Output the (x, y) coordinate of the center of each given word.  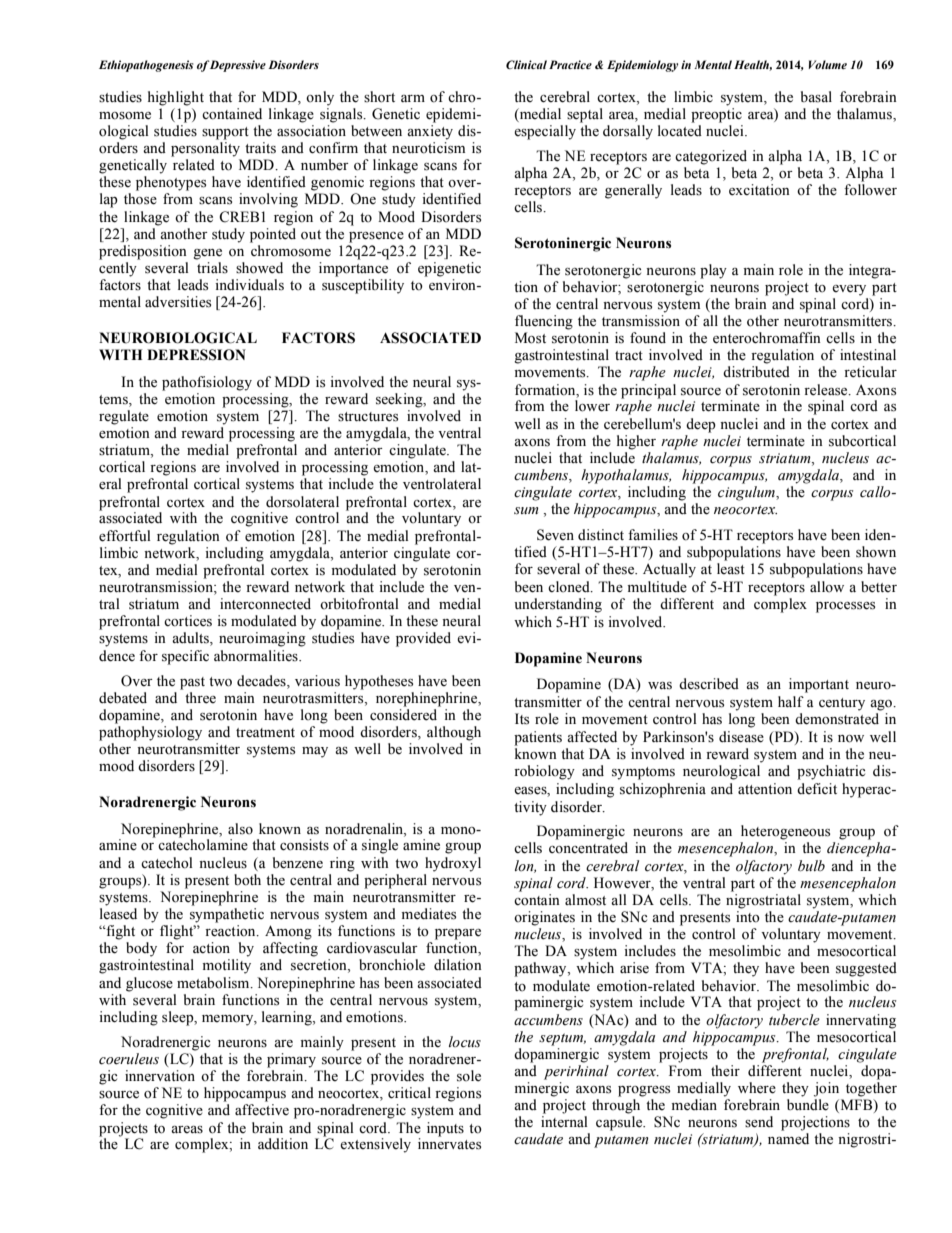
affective (262, 1110)
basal (816, 97)
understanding (558, 605)
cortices (188, 621)
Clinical (526, 64)
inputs (445, 1129)
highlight (176, 98)
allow (827, 586)
